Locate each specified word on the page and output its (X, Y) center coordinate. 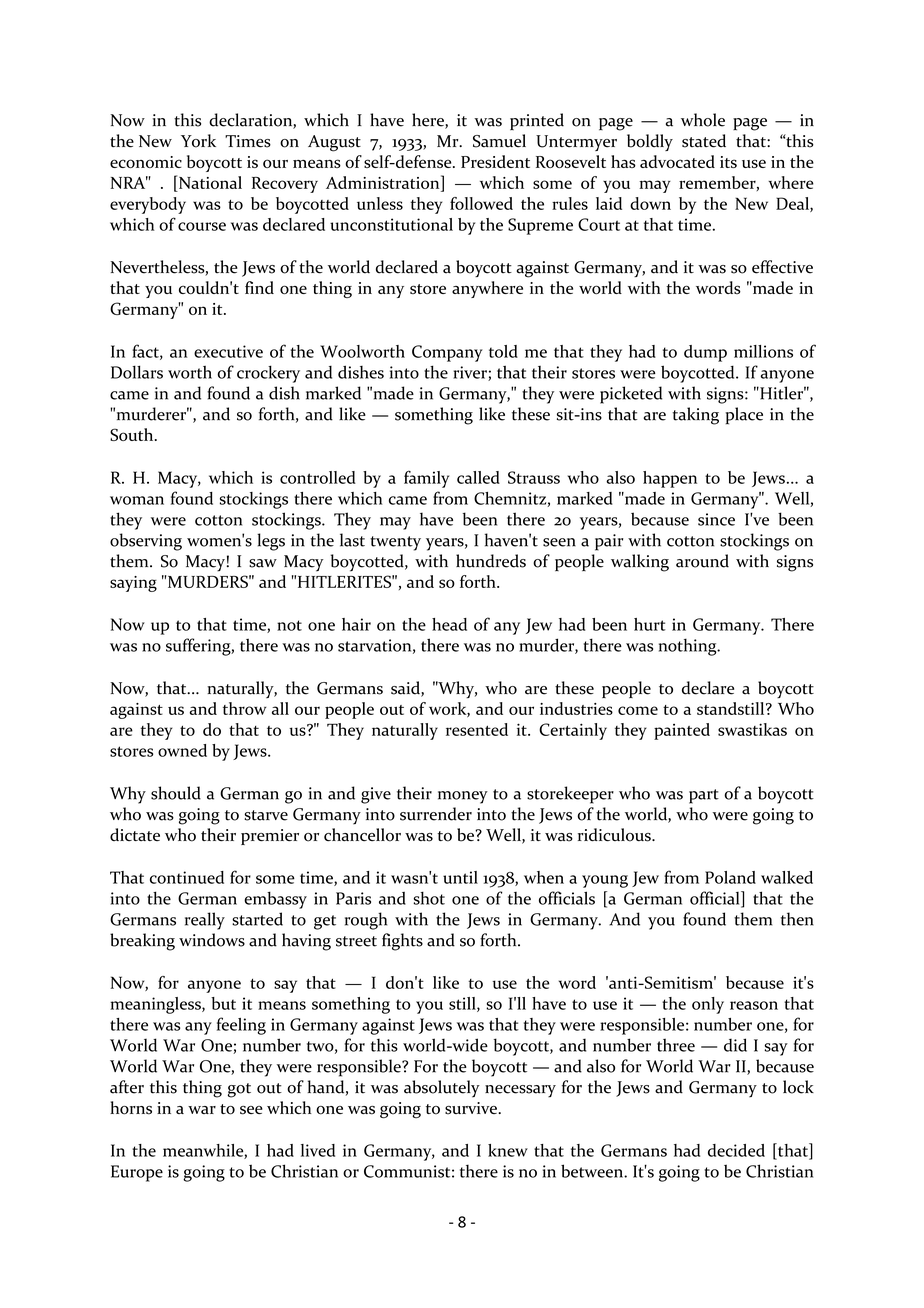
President (495, 161)
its (728, 162)
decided (736, 1150)
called (478, 477)
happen (670, 479)
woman (137, 500)
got (239, 1090)
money (463, 797)
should (176, 793)
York (198, 141)
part (704, 796)
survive (472, 1108)
